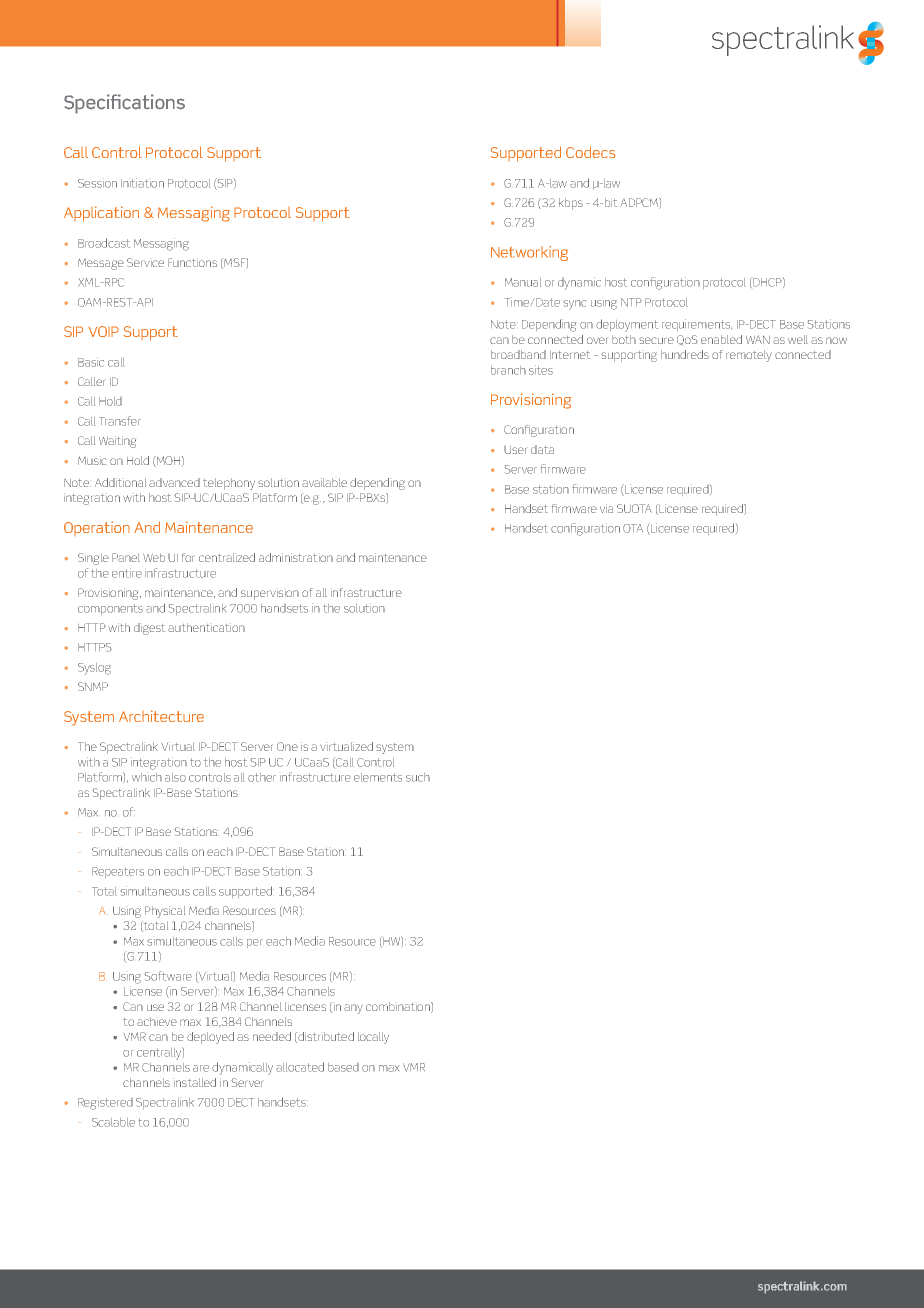 The height and width of the document is (1308, 924). What do you see at coordinates (640, 203) in the document?
I see `ADPCM` at bounding box center [640, 203].
